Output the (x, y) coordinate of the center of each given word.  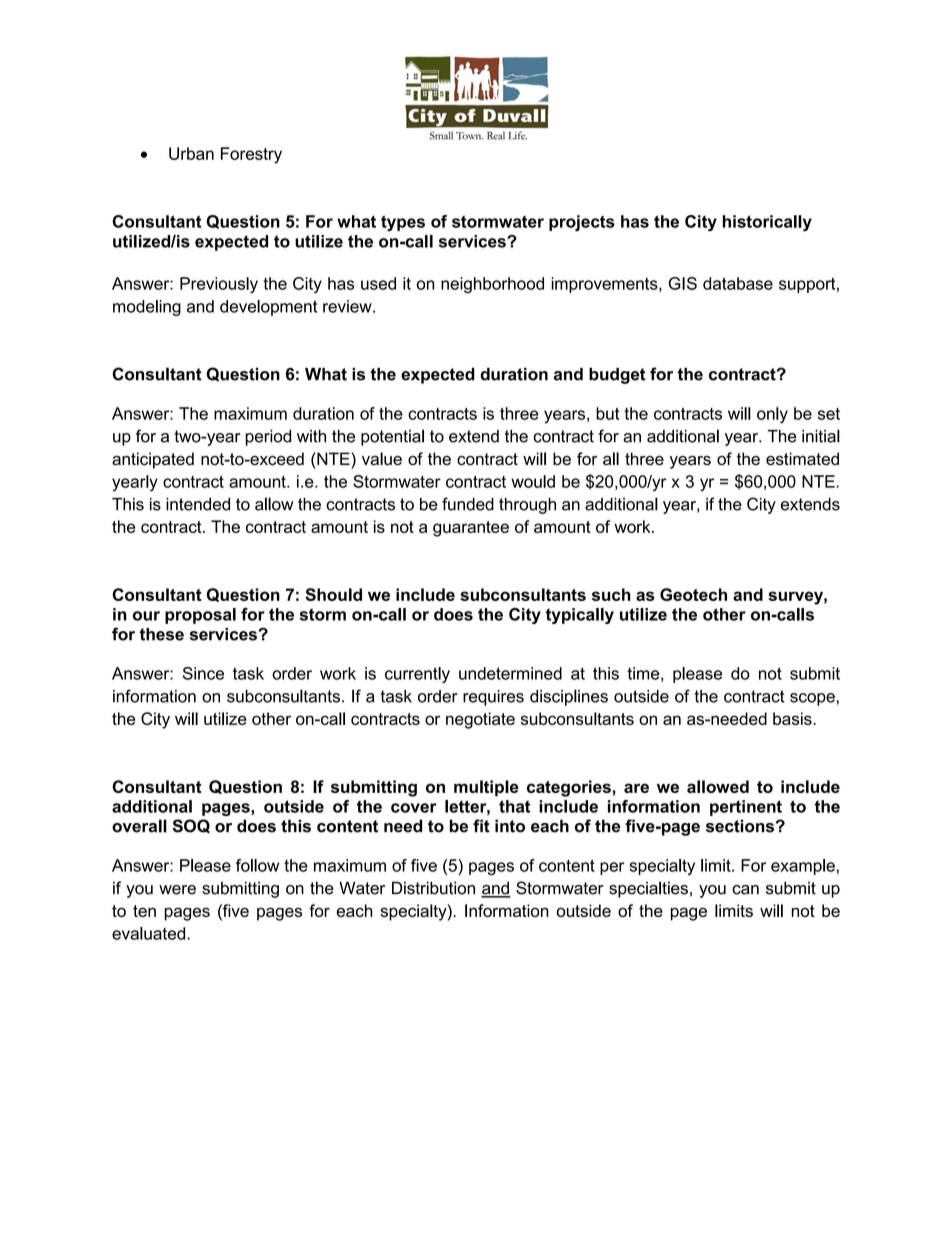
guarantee (471, 529)
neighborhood (492, 285)
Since (203, 673)
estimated (802, 459)
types (403, 223)
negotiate (480, 720)
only (772, 415)
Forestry (251, 155)
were (177, 890)
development (269, 308)
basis (793, 718)
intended (198, 504)
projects (582, 223)
